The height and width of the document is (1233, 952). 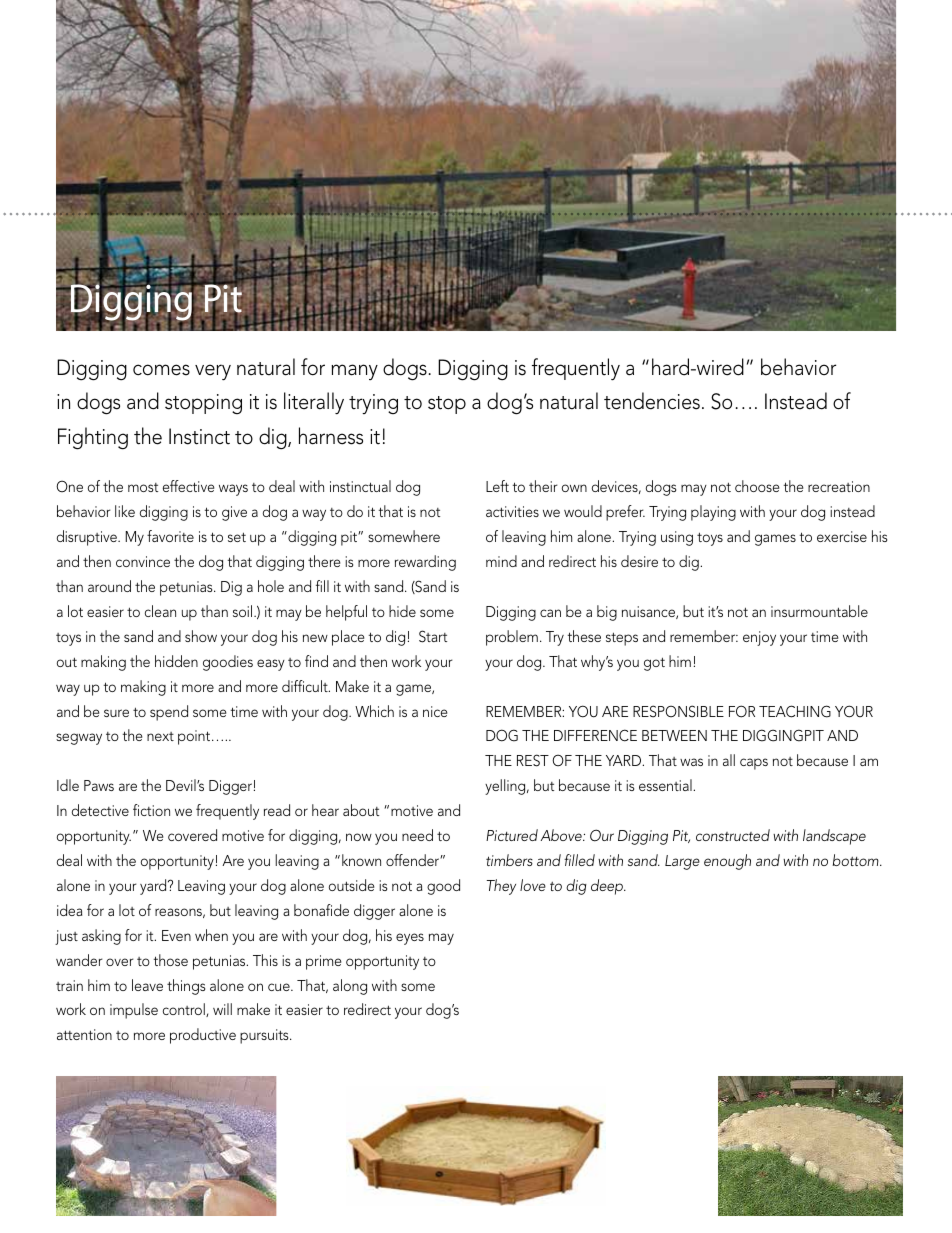 What do you see at coordinates (652, 401) in the document?
I see `tendencies` at bounding box center [652, 401].
